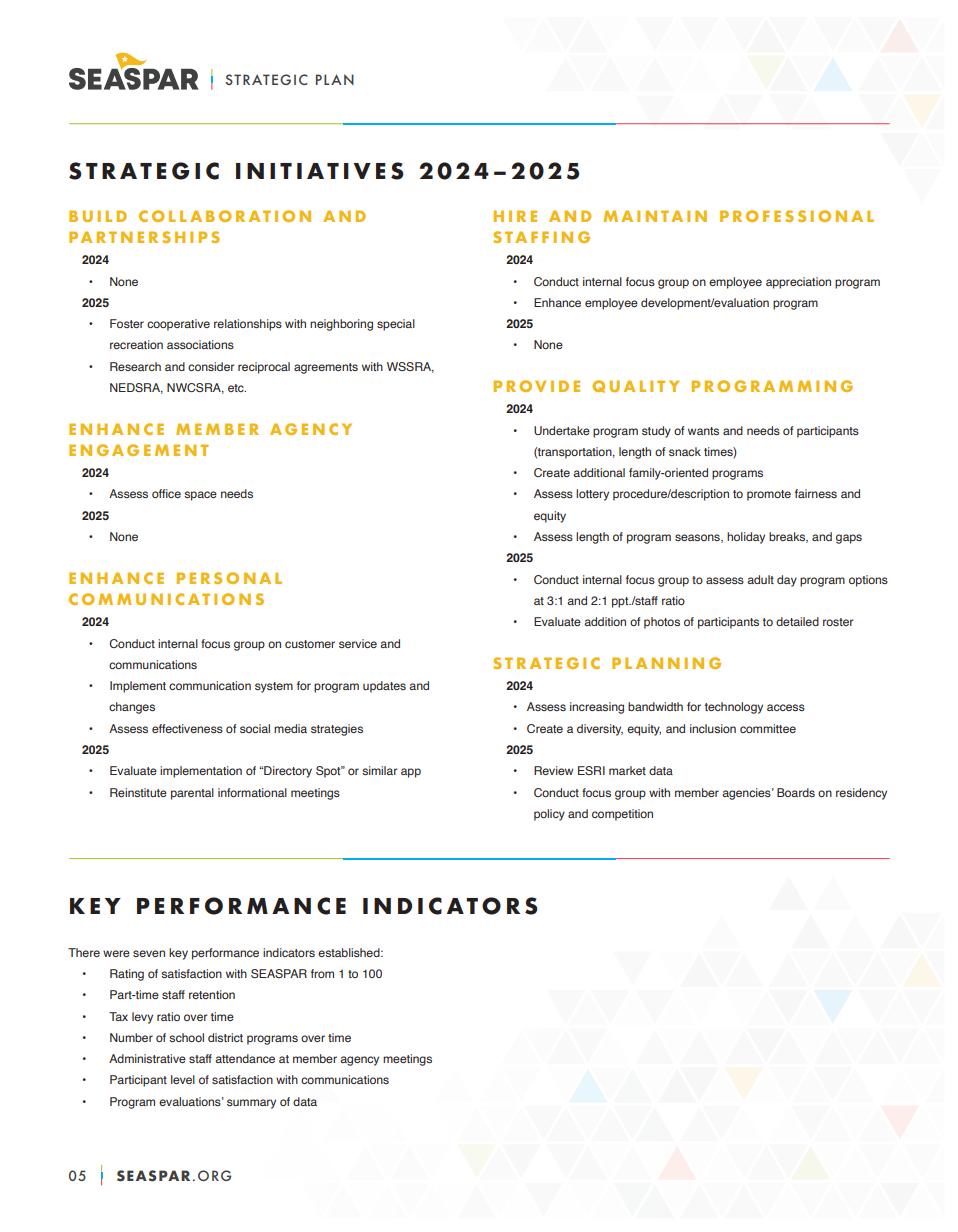 This screenshot has height=1232, width=958. Describe the element at coordinates (396, 325) in the screenshot. I see `special` at that location.
